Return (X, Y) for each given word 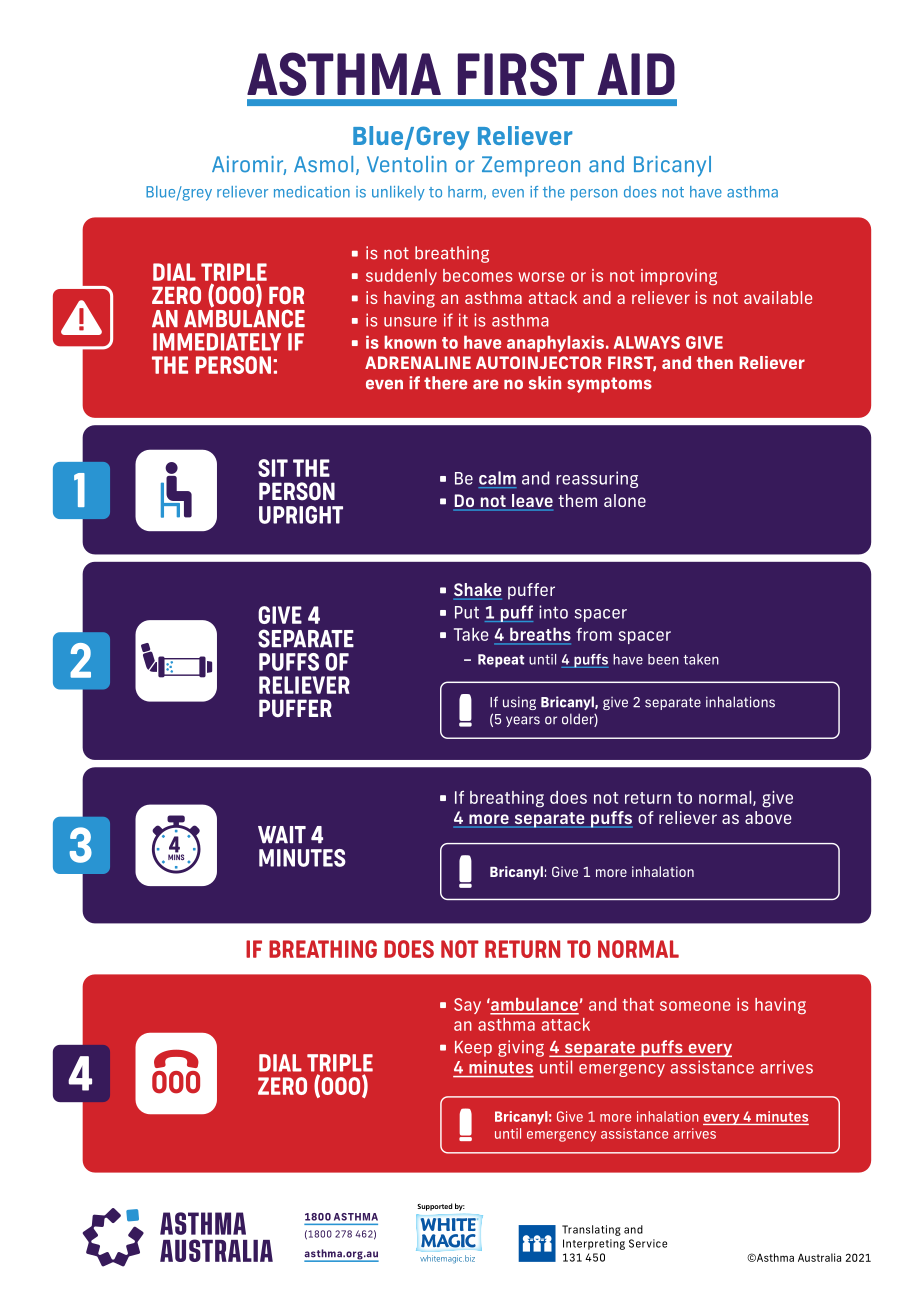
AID (636, 74)
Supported (435, 1207)
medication (312, 192)
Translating (591, 1230)
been (663, 659)
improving (679, 277)
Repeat (501, 661)
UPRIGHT (301, 515)
